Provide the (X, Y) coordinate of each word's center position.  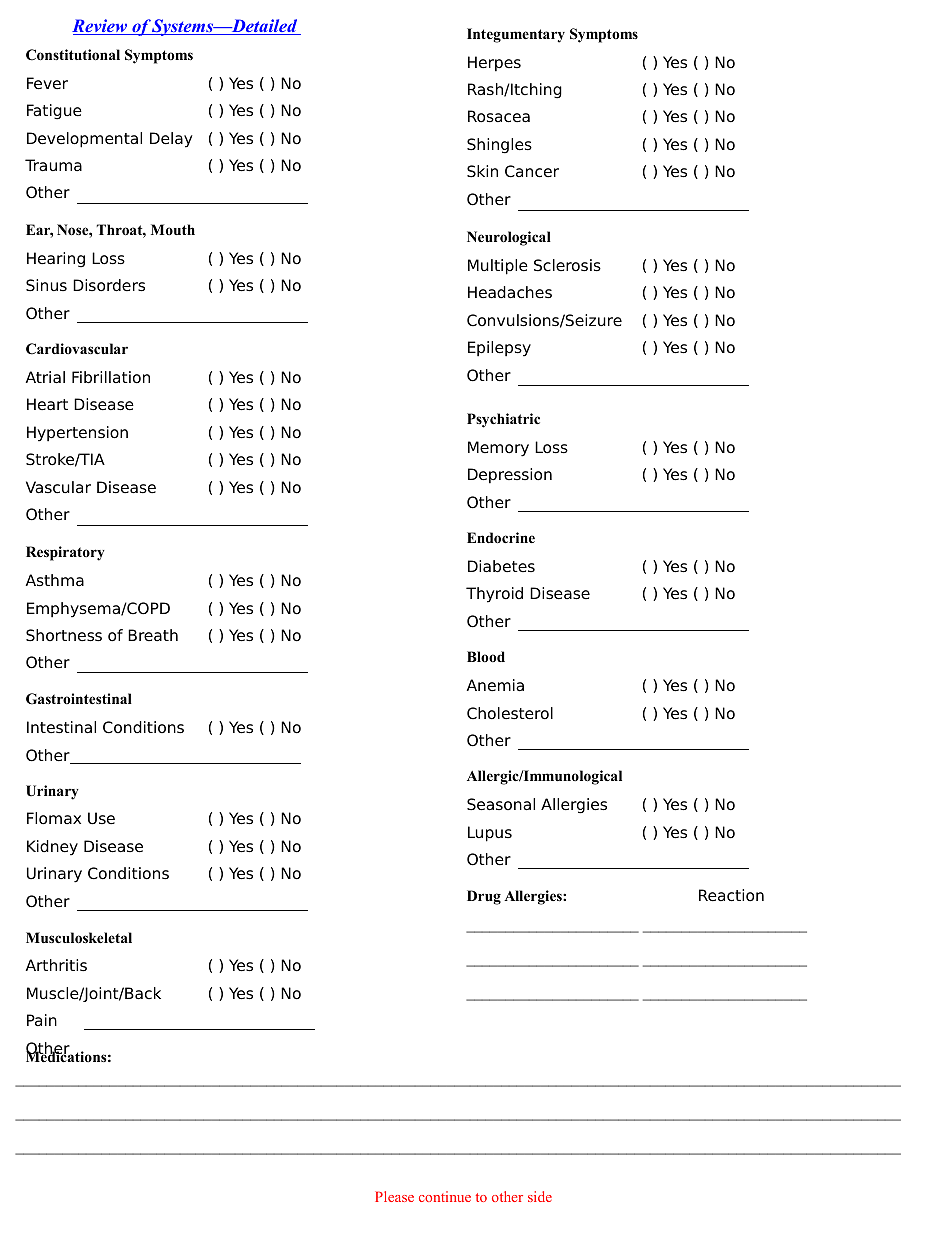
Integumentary (516, 35)
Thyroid (494, 595)
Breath (153, 635)
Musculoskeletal (79, 938)
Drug (484, 897)
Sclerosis (567, 265)
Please (394, 1196)
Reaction (731, 895)
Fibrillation (111, 377)
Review (101, 27)
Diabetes (501, 566)
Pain (42, 1020)
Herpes (494, 64)
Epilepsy (499, 349)
